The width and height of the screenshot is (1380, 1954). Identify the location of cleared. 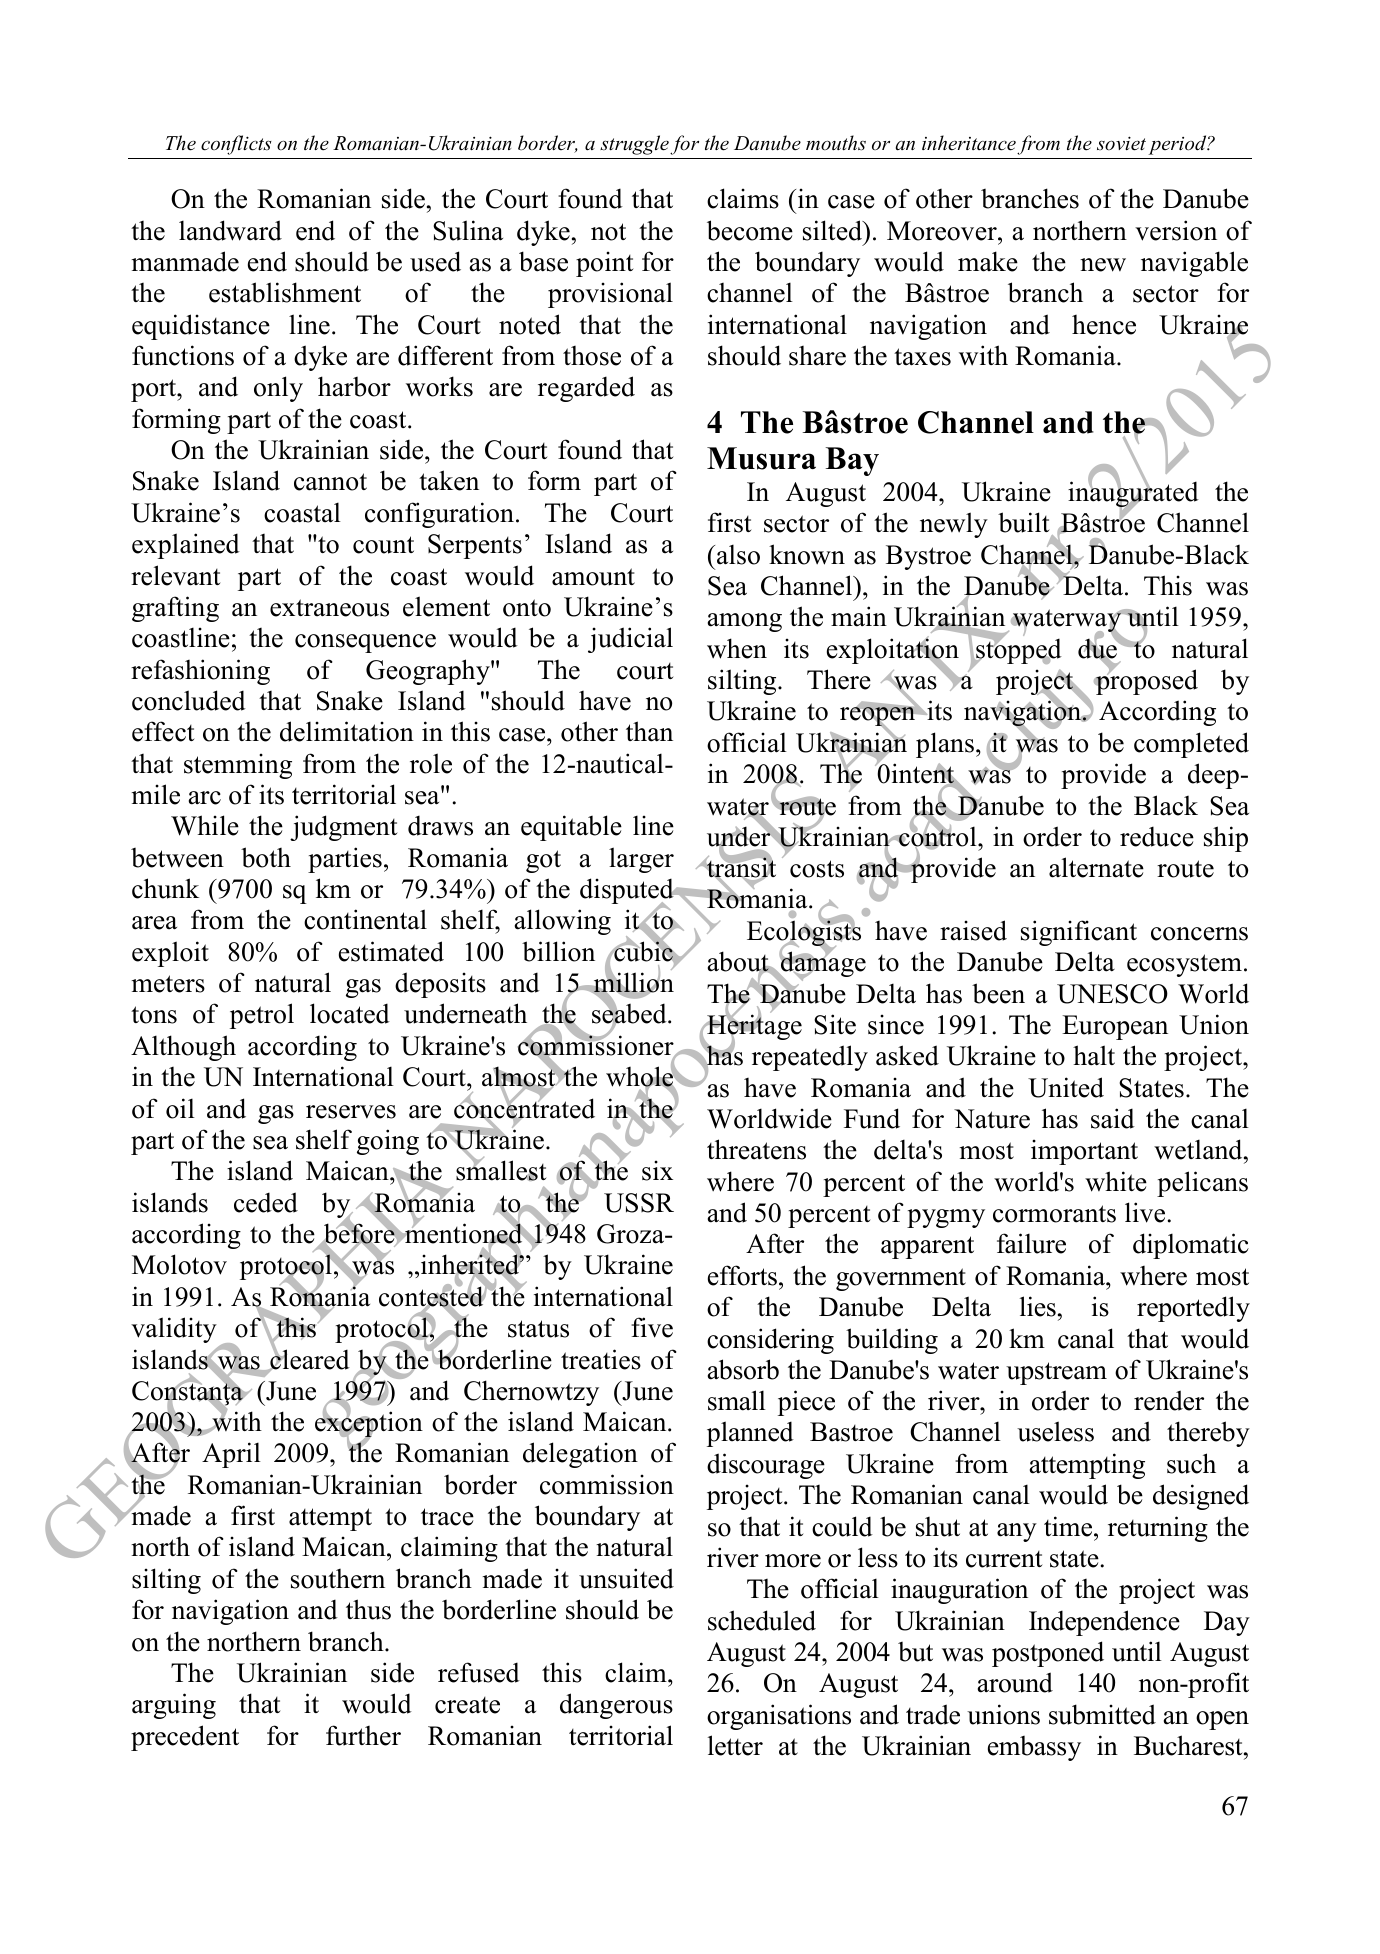
(309, 1359).
